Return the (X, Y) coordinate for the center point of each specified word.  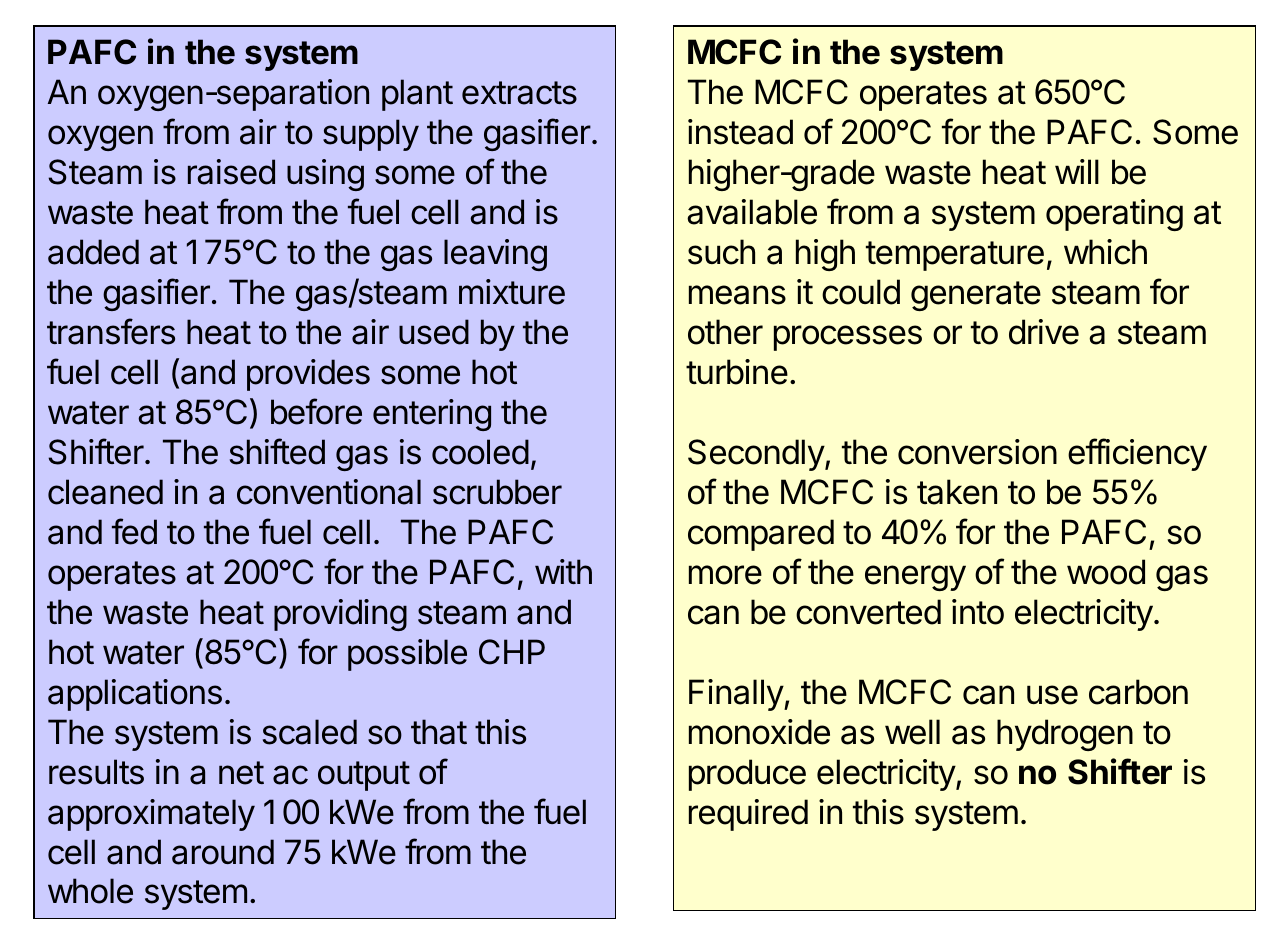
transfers (111, 331)
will (1077, 171)
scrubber (497, 492)
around (223, 852)
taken (957, 492)
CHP (512, 652)
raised (231, 172)
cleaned (105, 492)
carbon (1138, 692)
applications (135, 695)
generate (976, 296)
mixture (512, 292)
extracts (519, 93)
